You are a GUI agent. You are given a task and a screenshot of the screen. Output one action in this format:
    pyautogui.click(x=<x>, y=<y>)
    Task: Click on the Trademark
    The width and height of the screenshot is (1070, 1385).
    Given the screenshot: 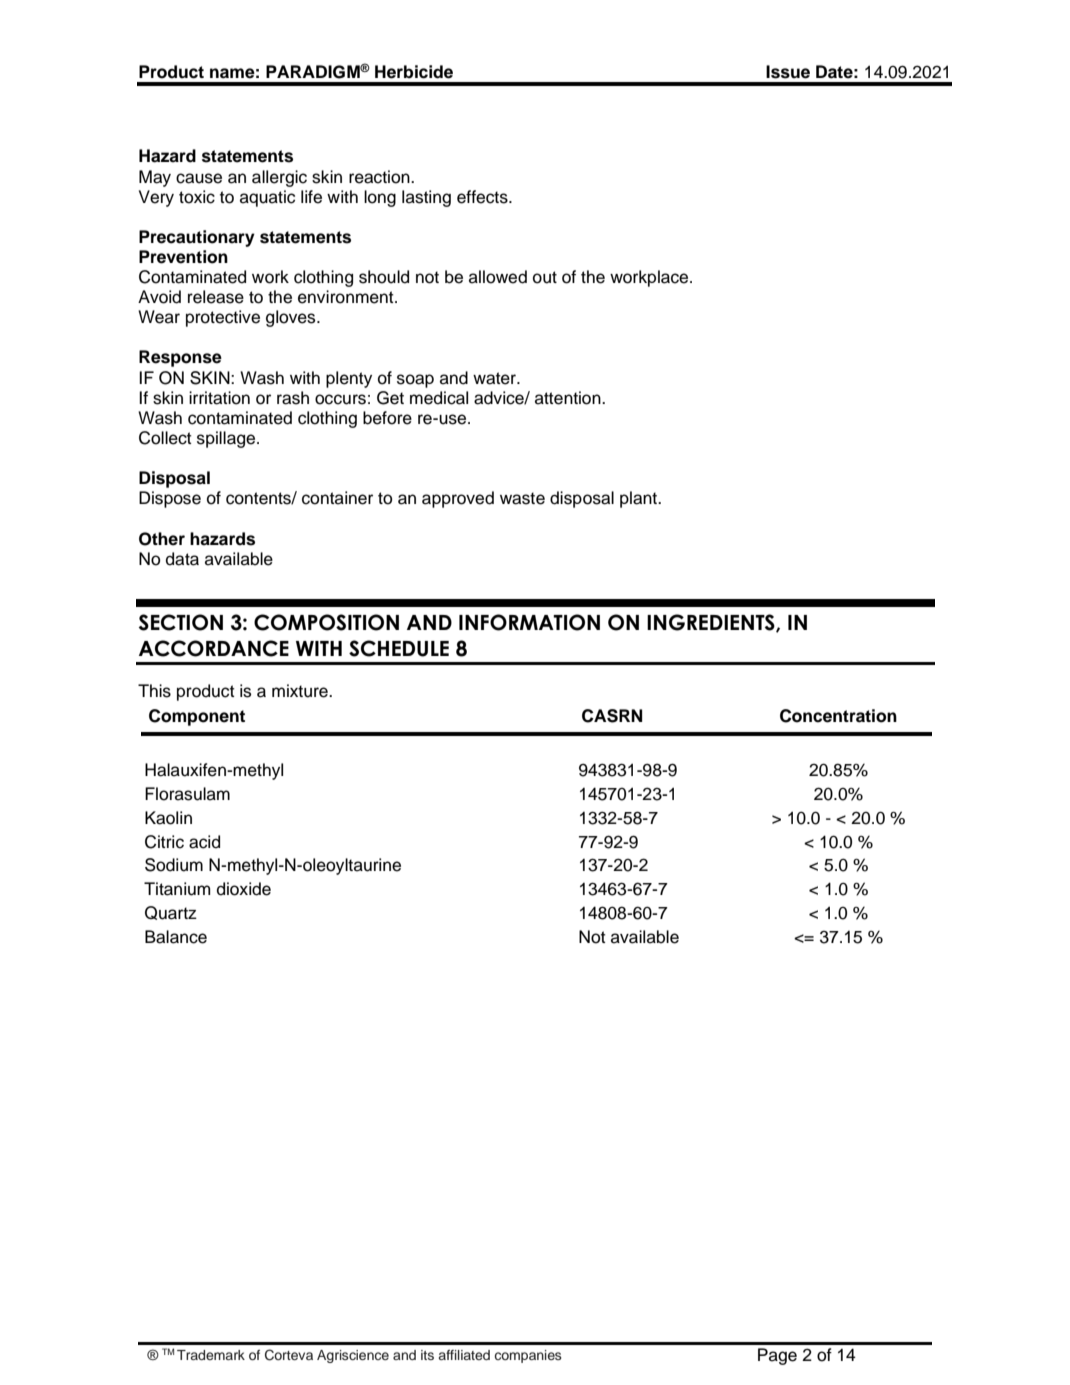 What is the action you would take?
    pyautogui.click(x=211, y=1355)
